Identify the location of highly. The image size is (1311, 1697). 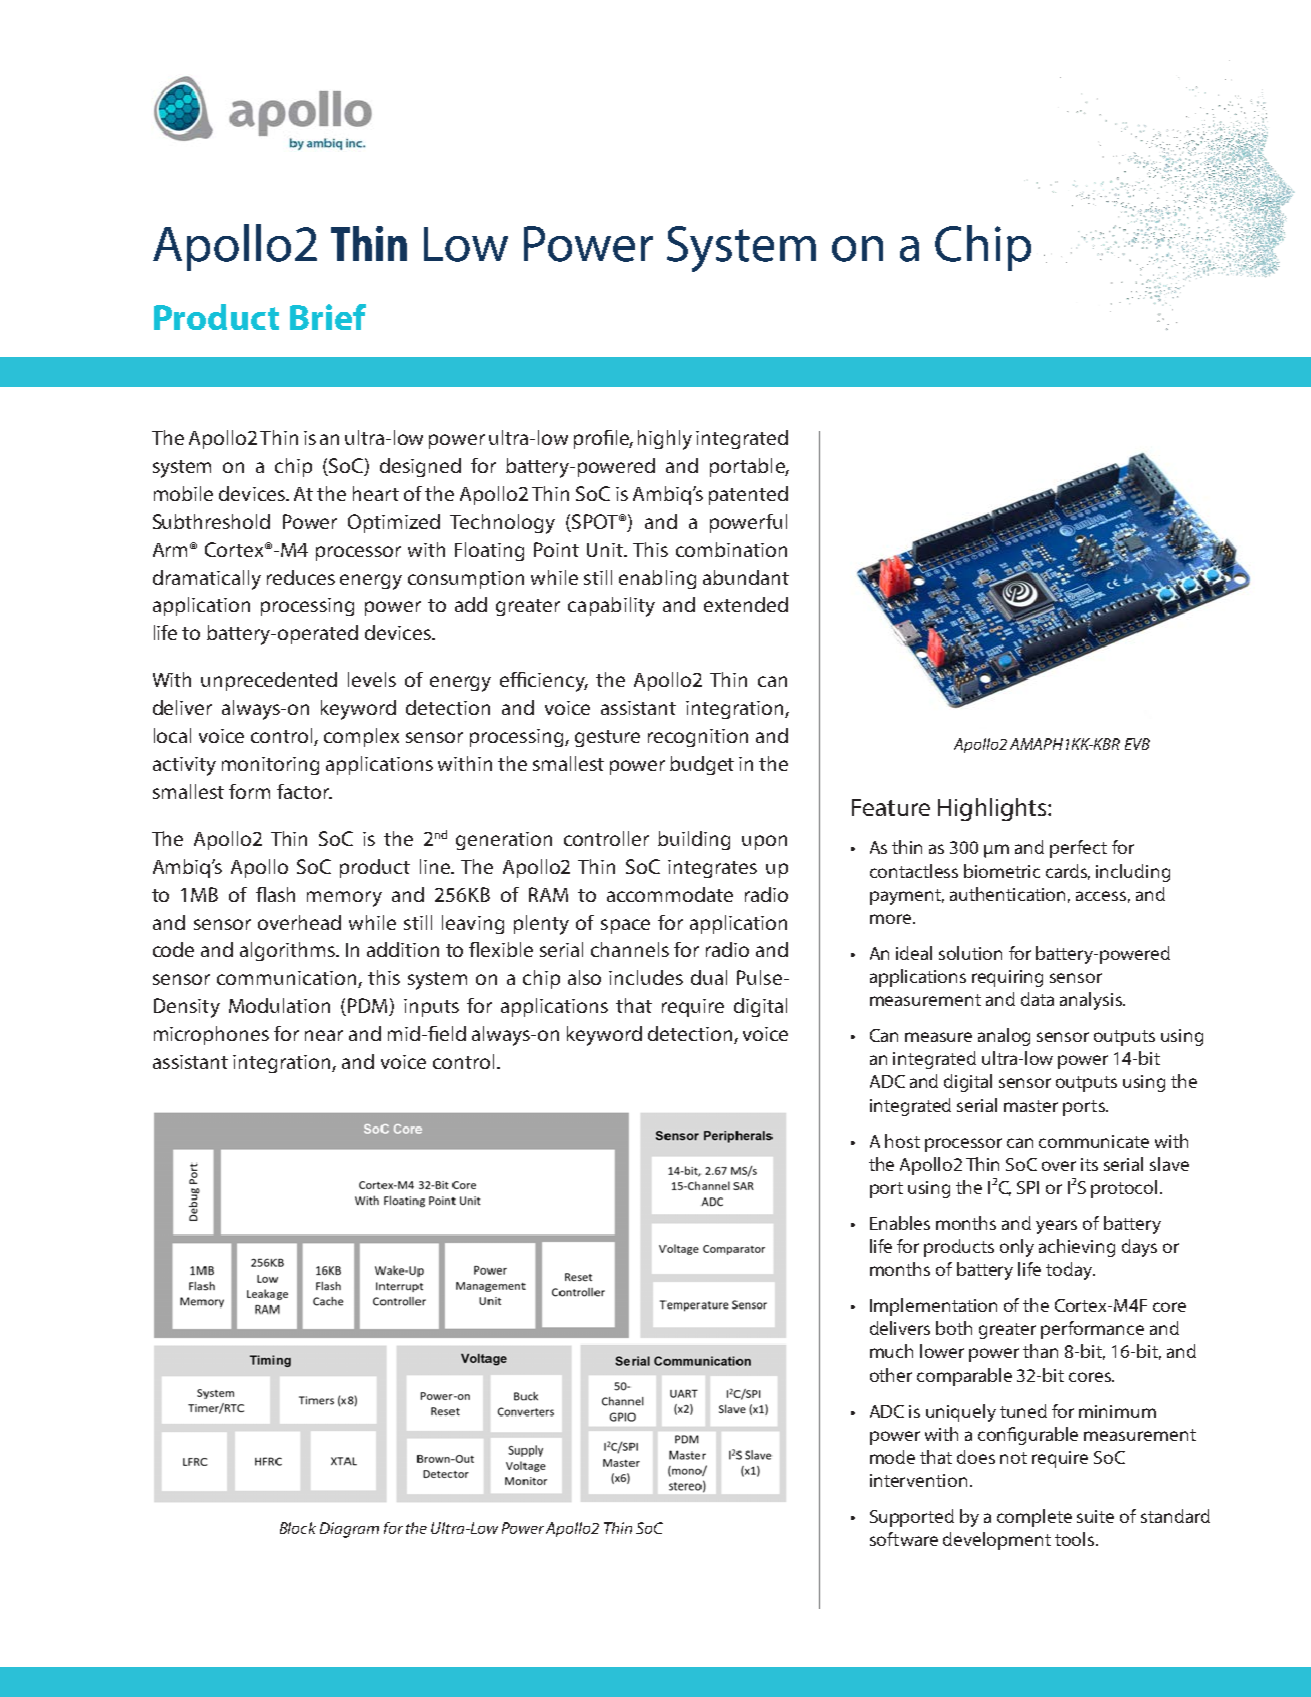
(665, 440).
